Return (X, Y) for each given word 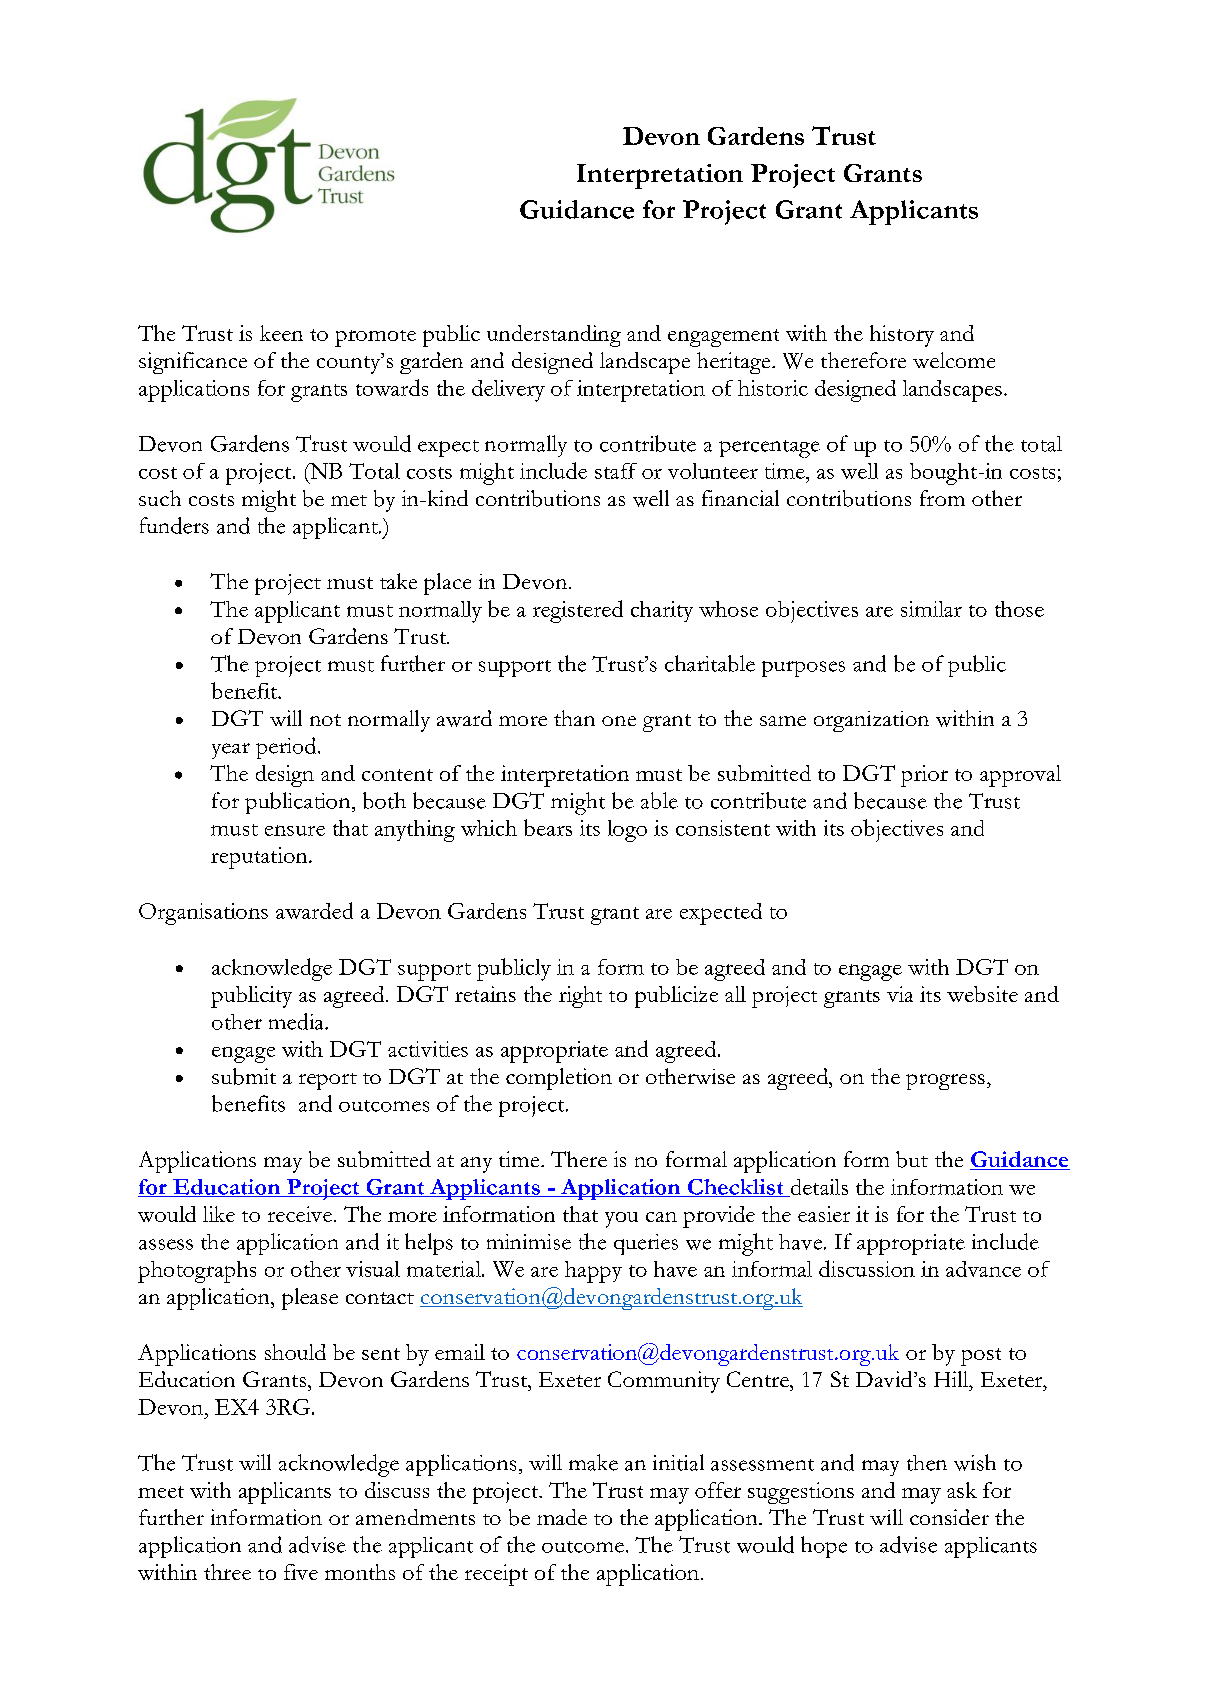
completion (559, 1079)
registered (578, 611)
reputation (260, 858)
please (310, 1299)
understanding (554, 336)
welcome (954, 360)
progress (945, 1082)
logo (627, 831)
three (227, 1572)
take (398, 581)
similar (931, 609)
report (328, 1081)
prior (924, 776)
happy (593, 1272)
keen (281, 333)
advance (983, 1269)
